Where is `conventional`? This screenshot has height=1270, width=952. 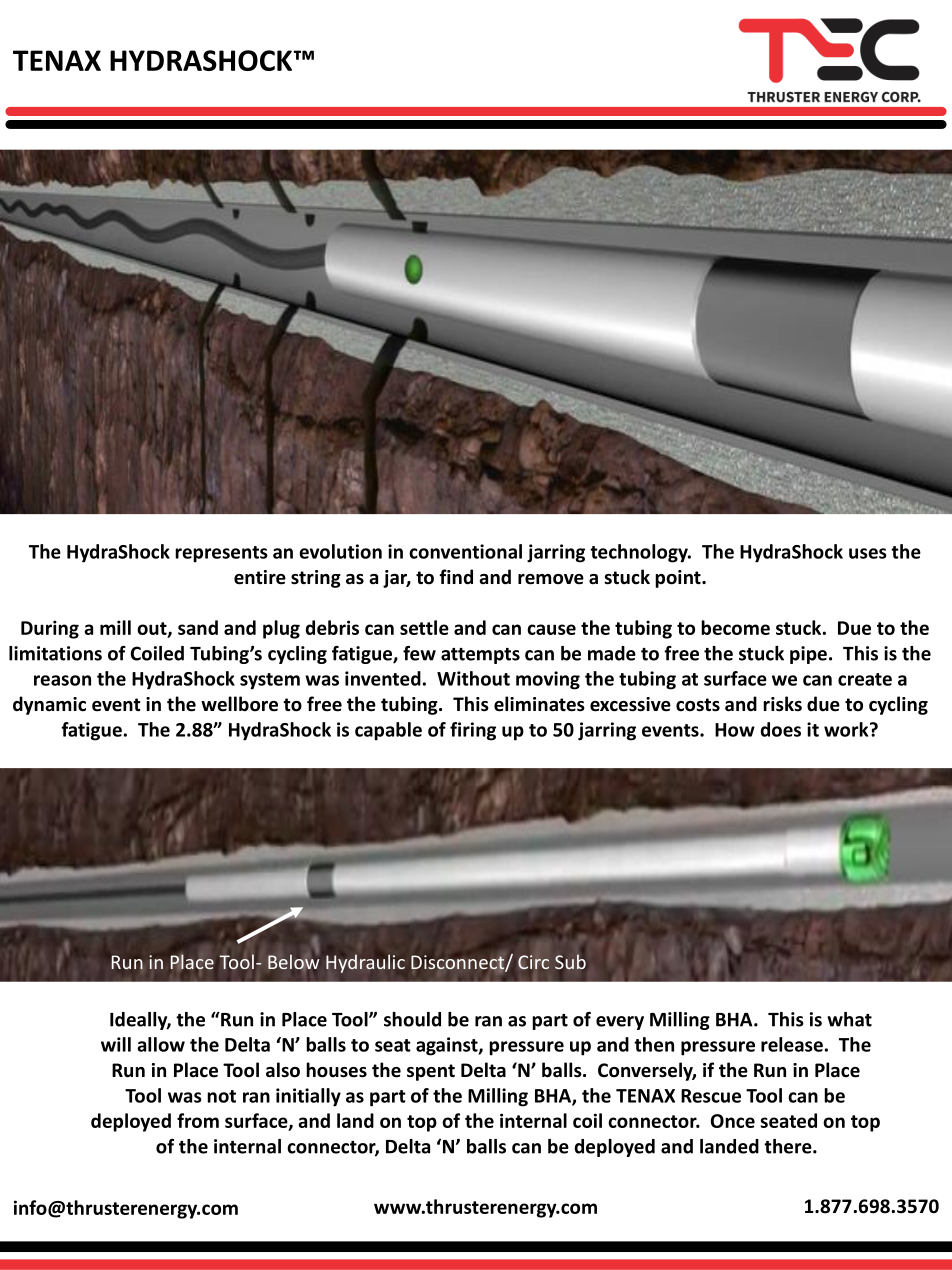
conventional is located at coordinates (465, 551).
